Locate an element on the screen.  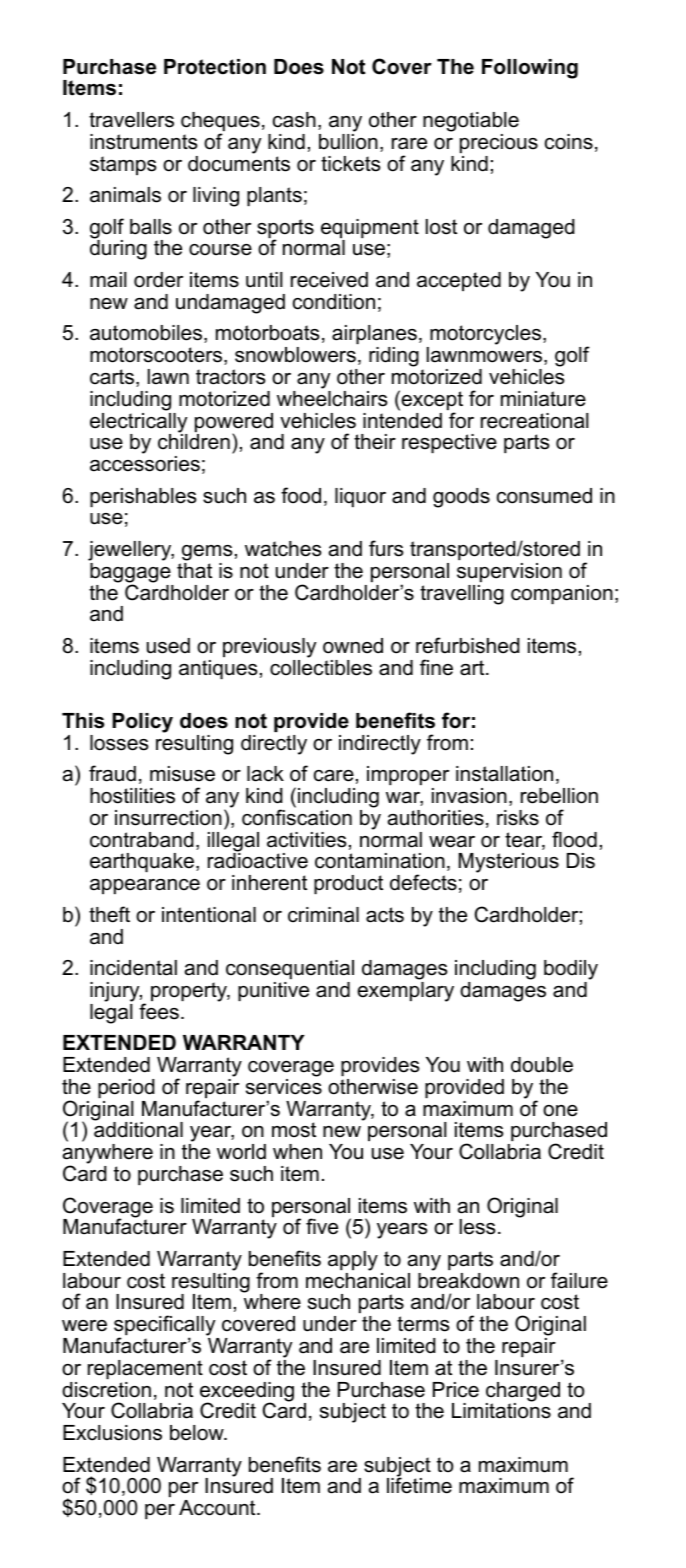
additional is located at coordinates (138, 1129).
